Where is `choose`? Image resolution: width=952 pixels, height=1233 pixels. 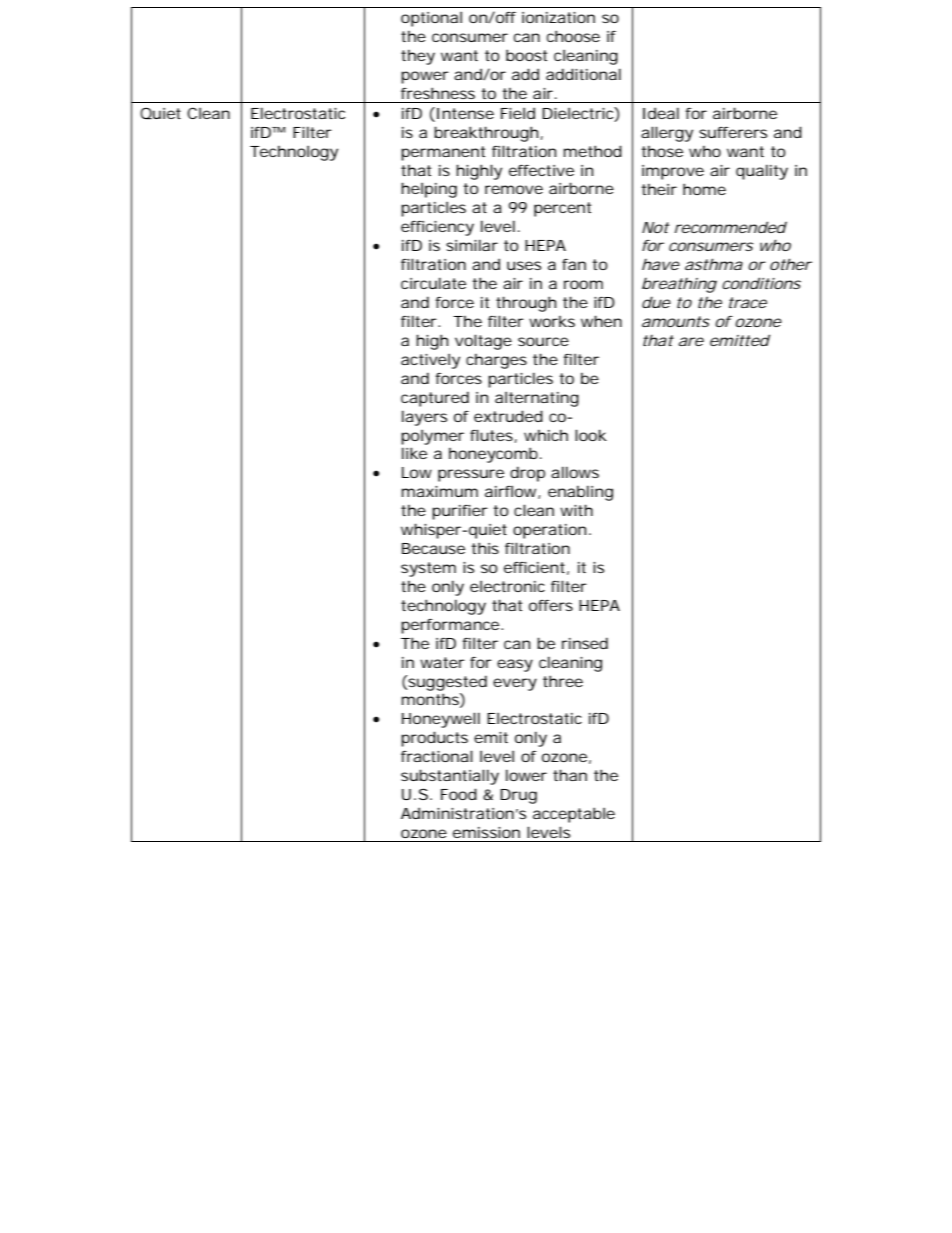
choose is located at coordinates (573, 36).
